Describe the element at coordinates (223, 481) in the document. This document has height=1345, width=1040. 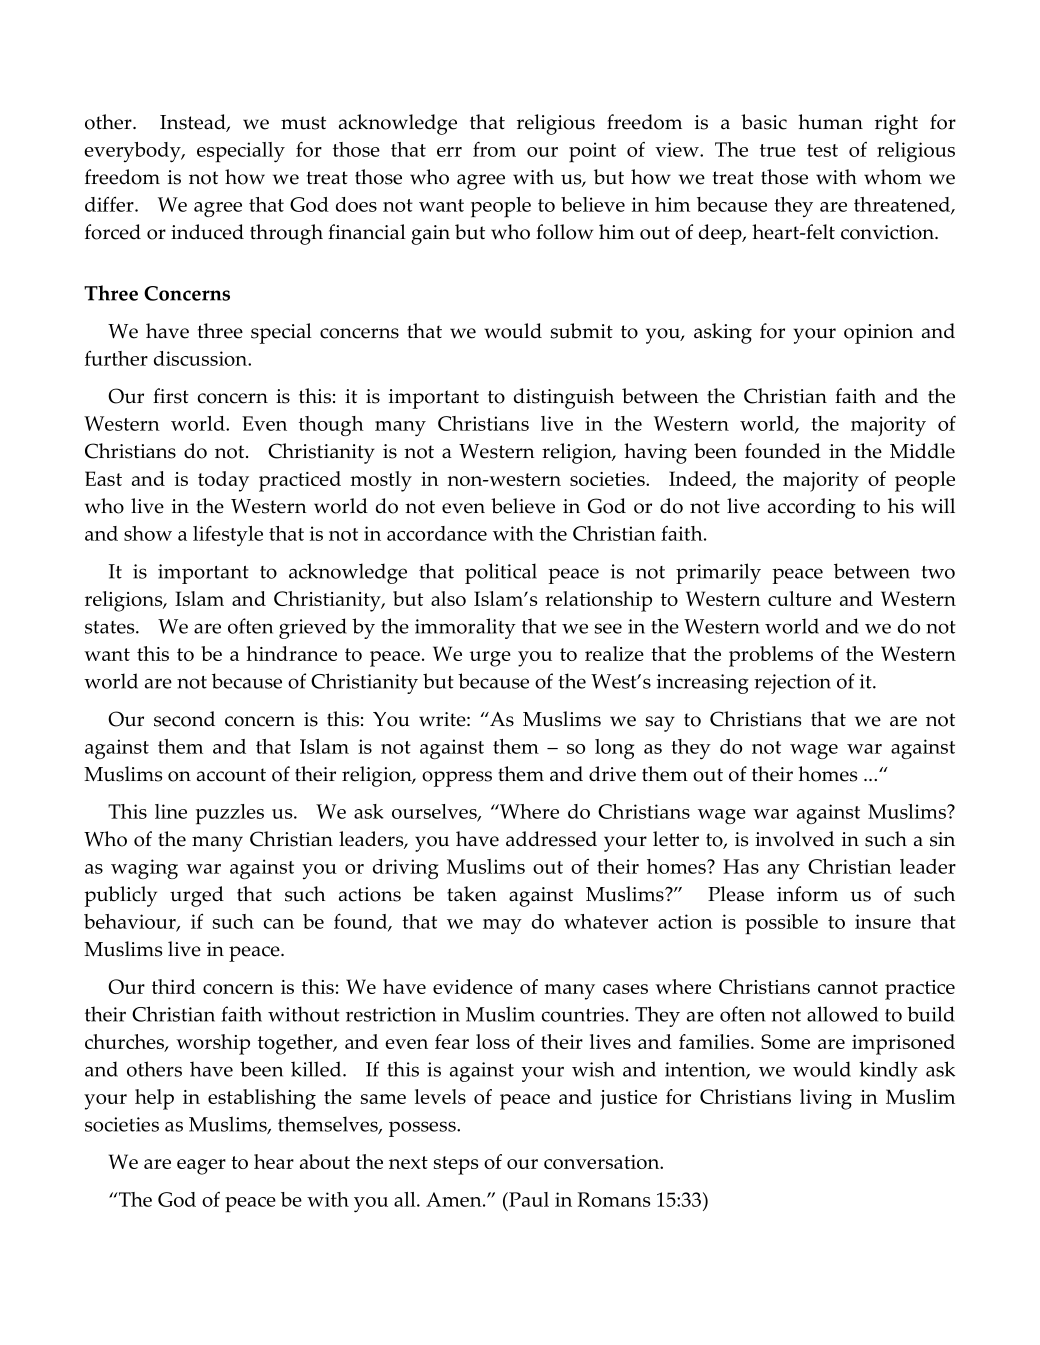
I see `today` at that location.
